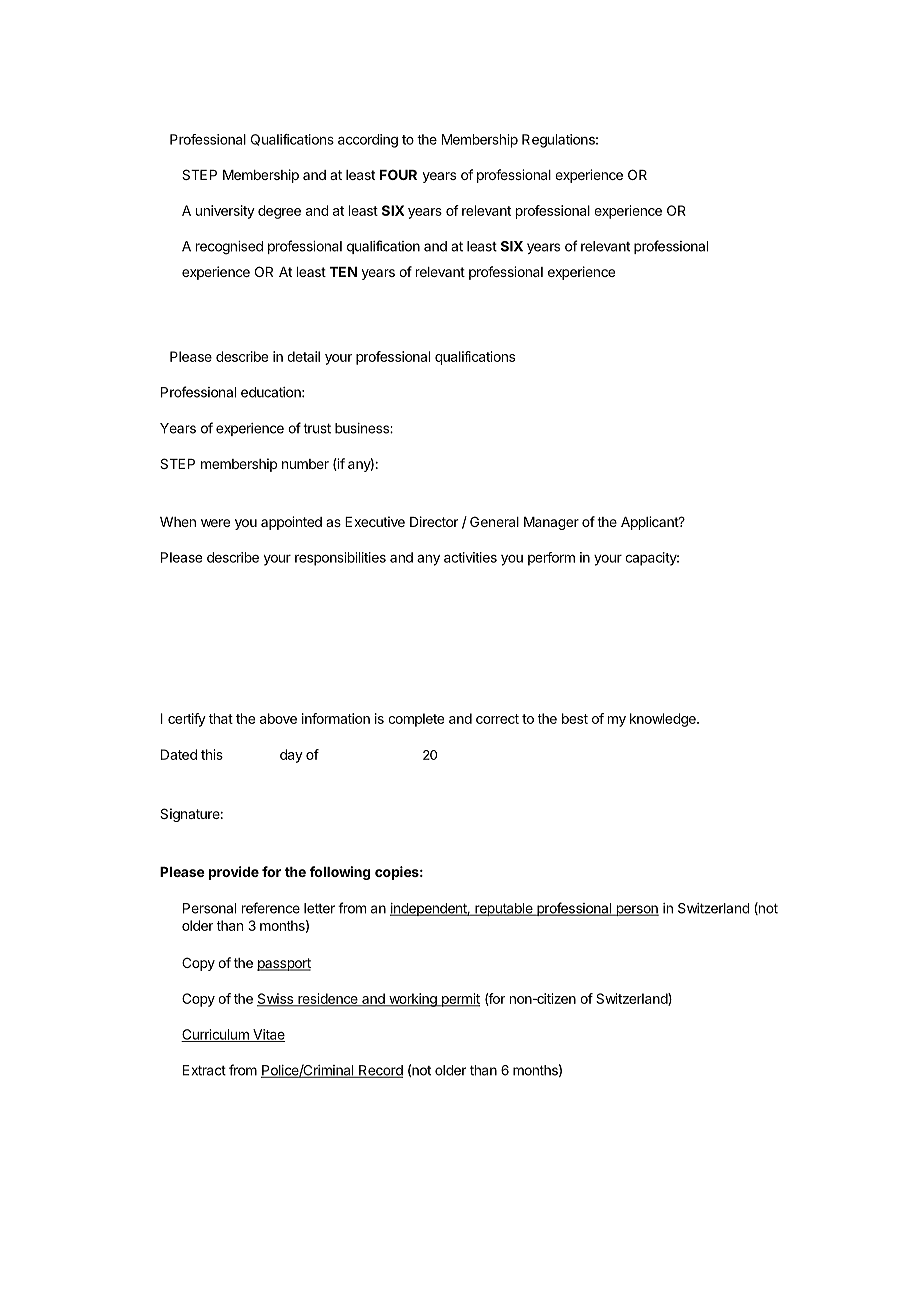  Describe the element at coordinates (413, 1000) in the image. I see `working` at that location.
